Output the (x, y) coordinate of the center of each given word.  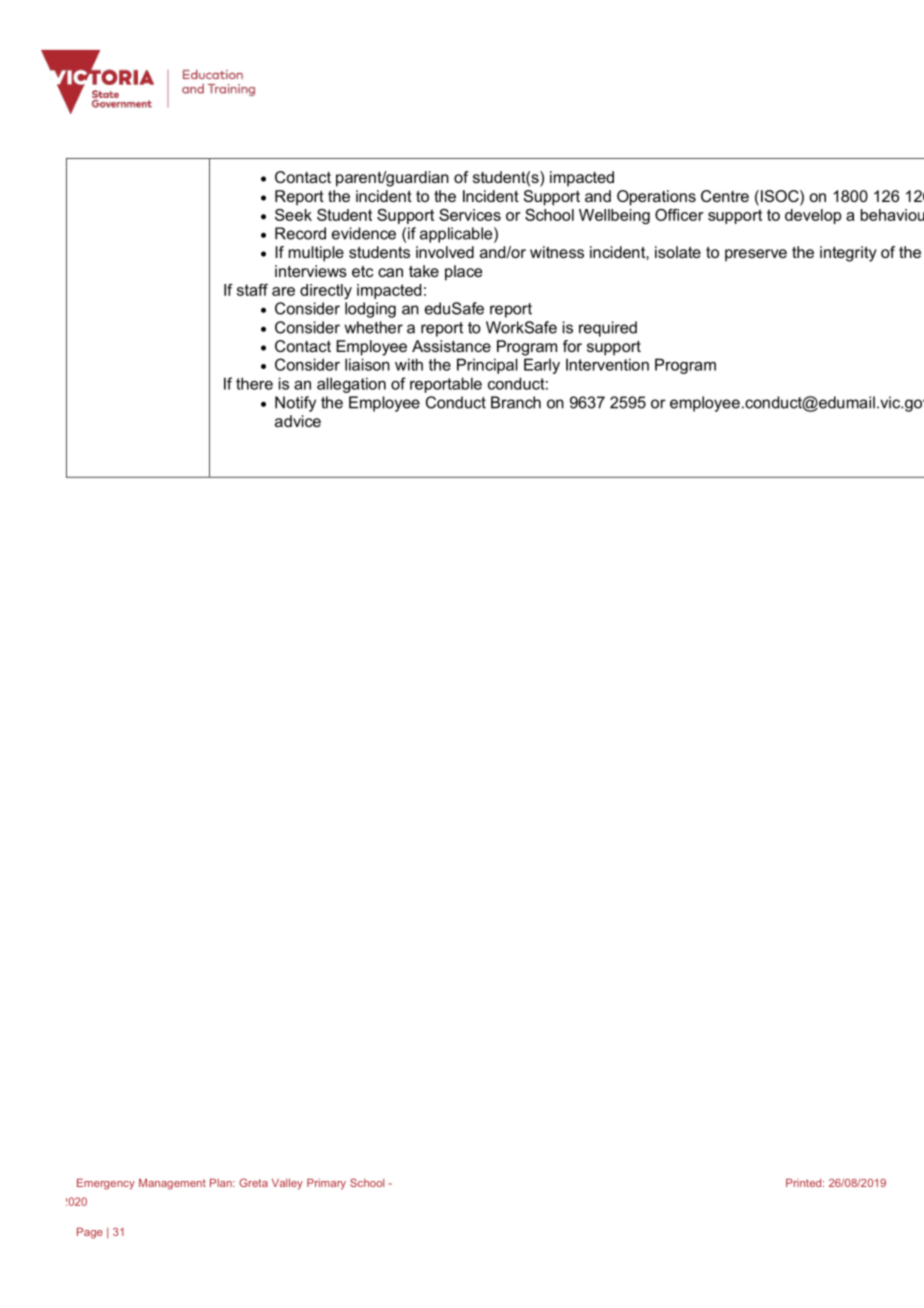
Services (470, 215)
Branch (516, 402)
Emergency (106, 1184)
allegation (351, 385)
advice (298, 421)
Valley (287, 1184)
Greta (253, 1182)
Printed (805, 1183)
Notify (295, 404)
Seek (293, 215)
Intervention (607, 364)
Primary (326, 1184)
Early (542, 366)
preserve (756, 255)
